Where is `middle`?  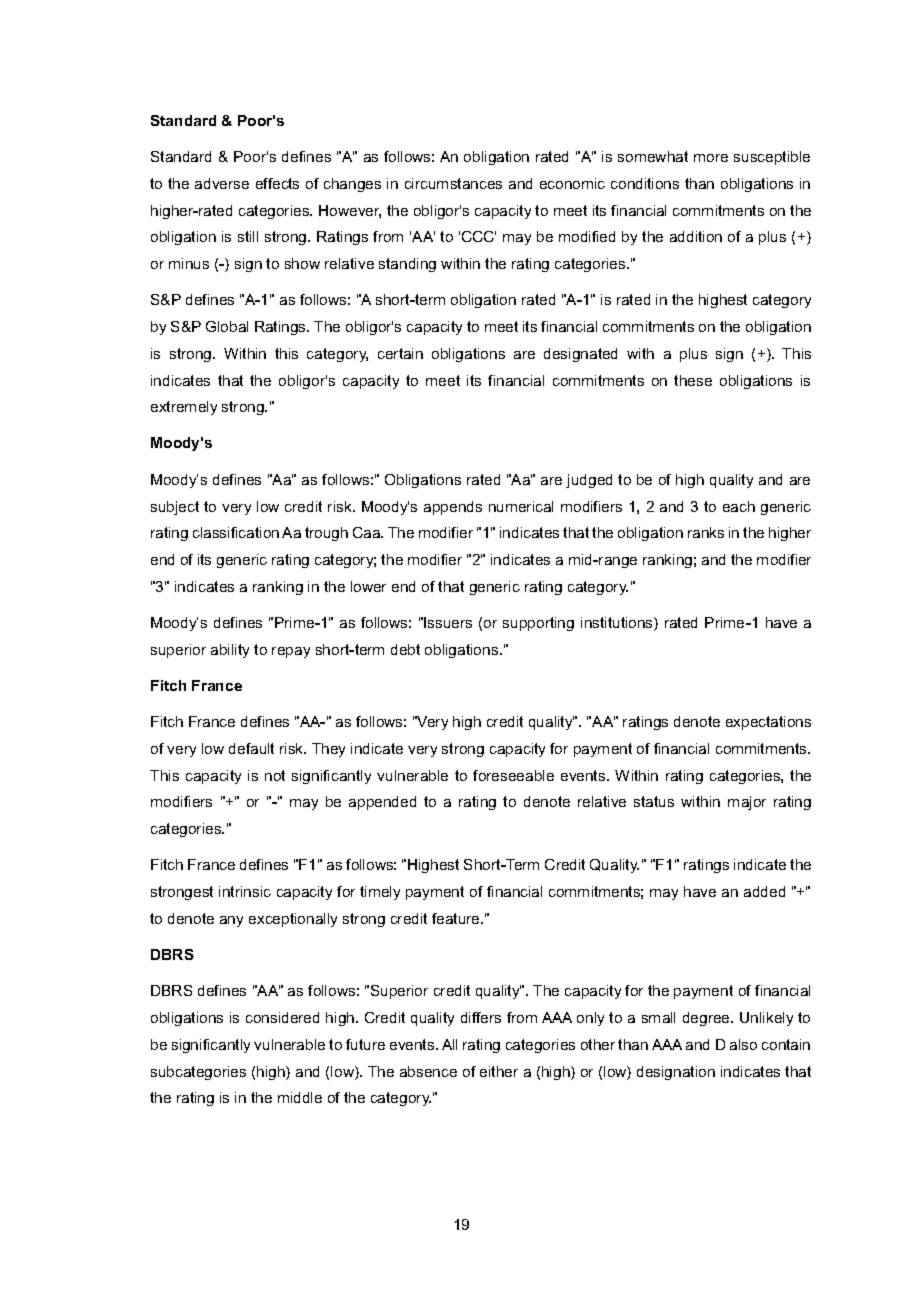
middle is located at coordinates (300, 1097).
